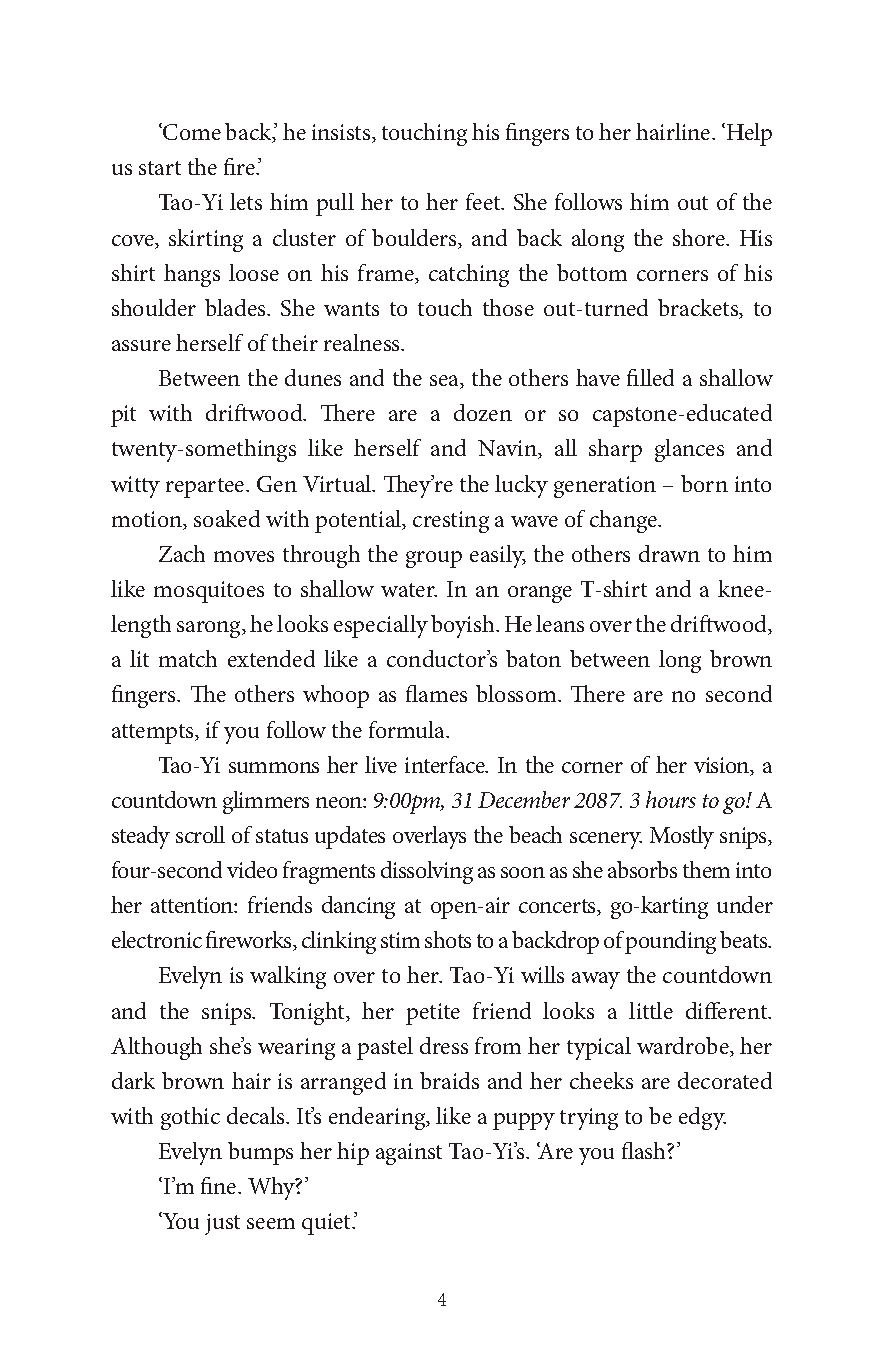  I want to click on edgy, so click(702, 1118).
